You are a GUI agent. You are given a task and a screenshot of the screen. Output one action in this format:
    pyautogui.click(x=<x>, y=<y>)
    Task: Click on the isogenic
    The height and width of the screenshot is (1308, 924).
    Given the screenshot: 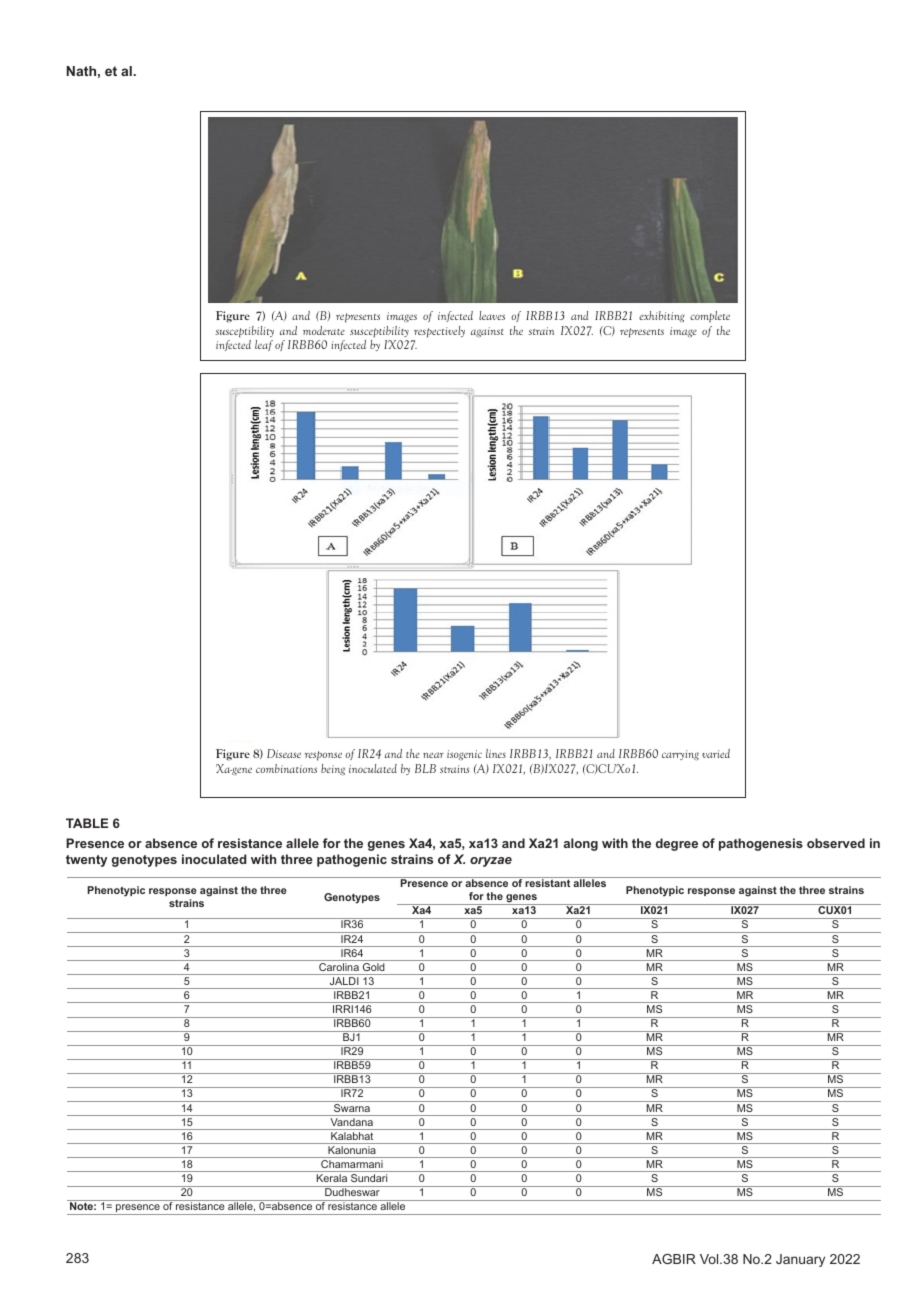 What is the action you would take?
    pyautogui.click(x=464, y=755)
